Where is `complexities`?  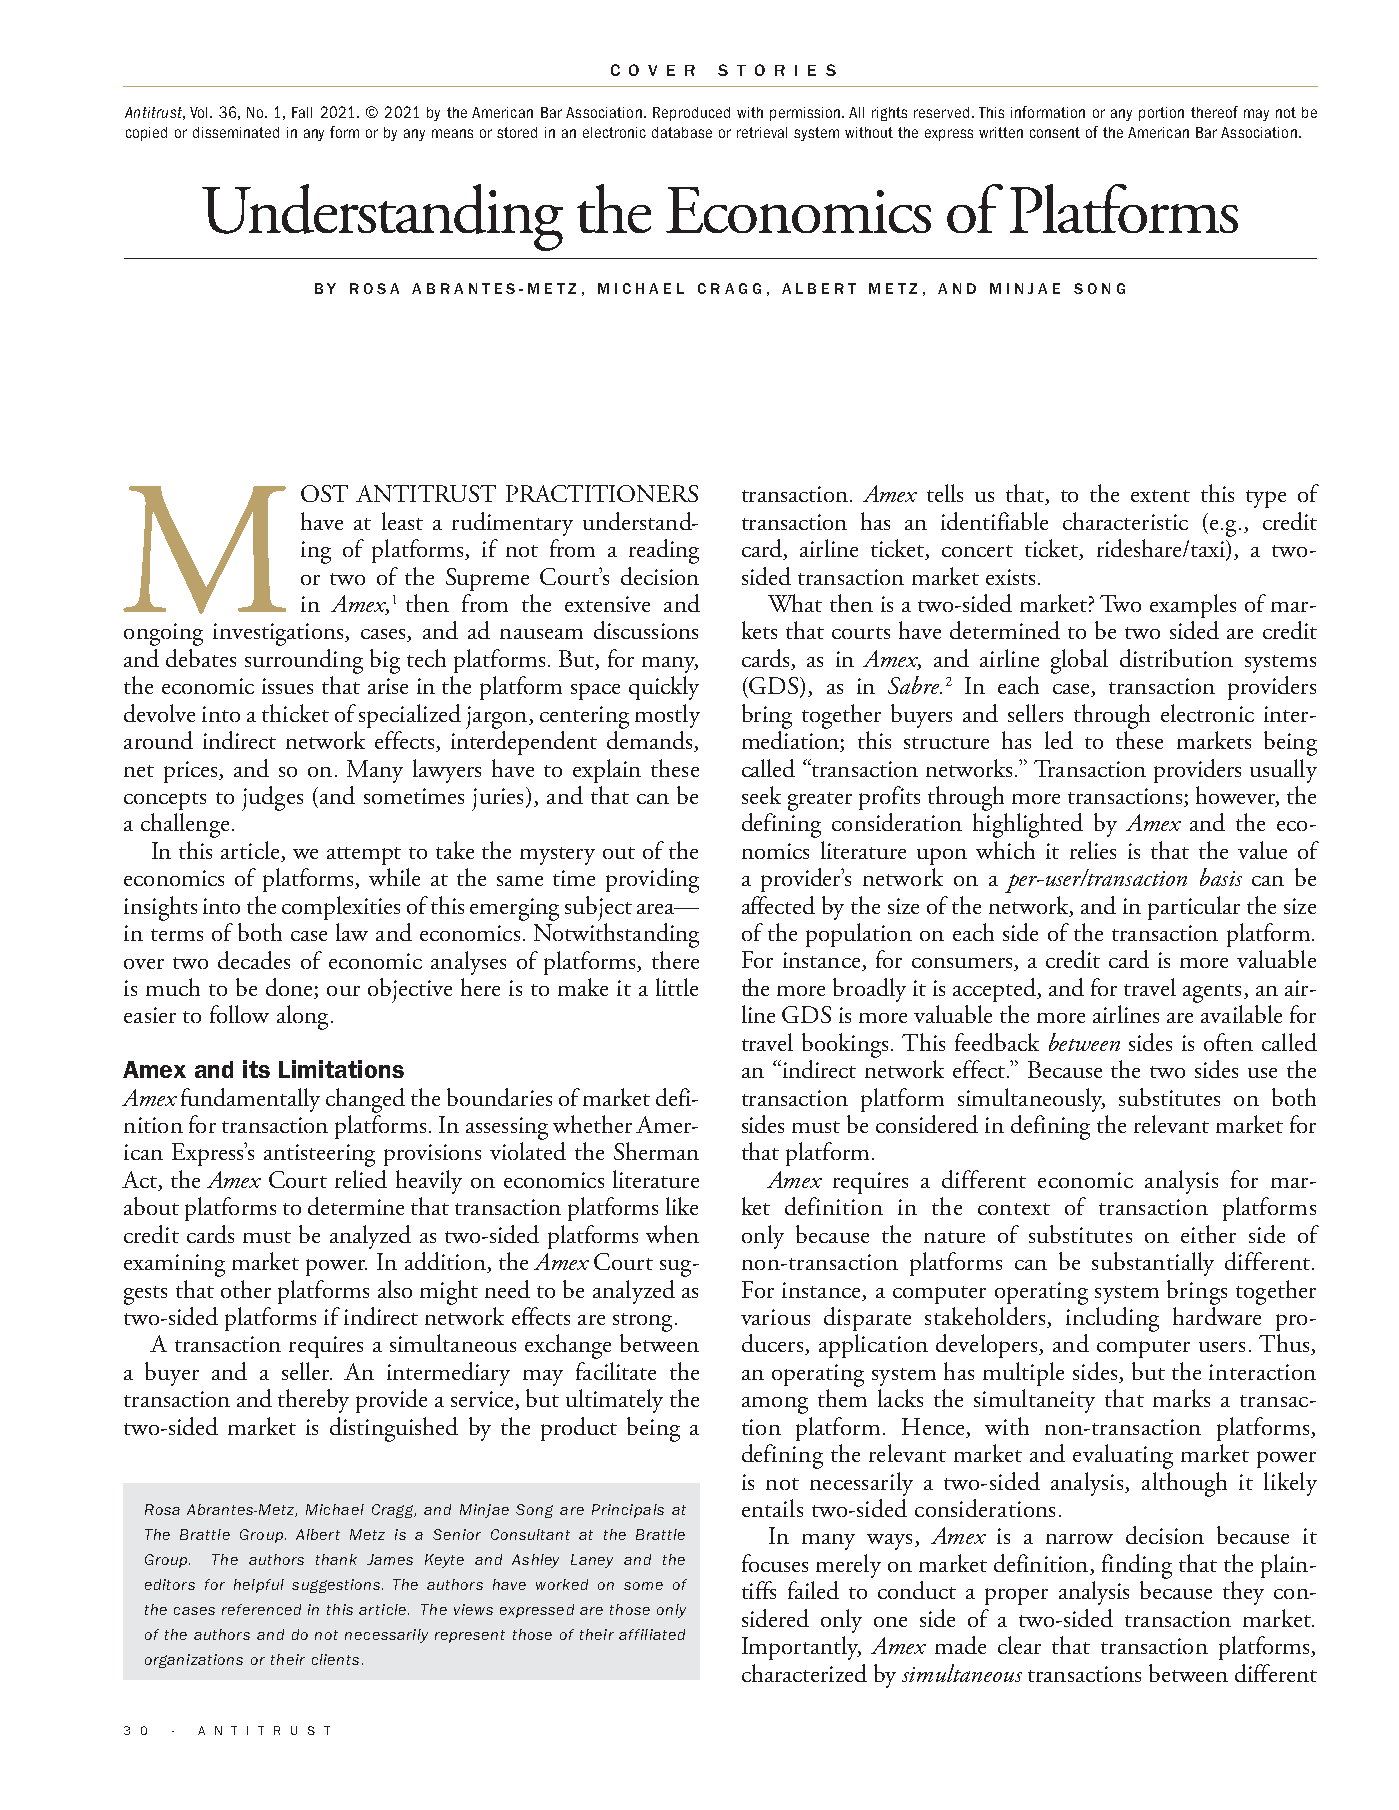 complexities is located at coordinates (341, 908).
